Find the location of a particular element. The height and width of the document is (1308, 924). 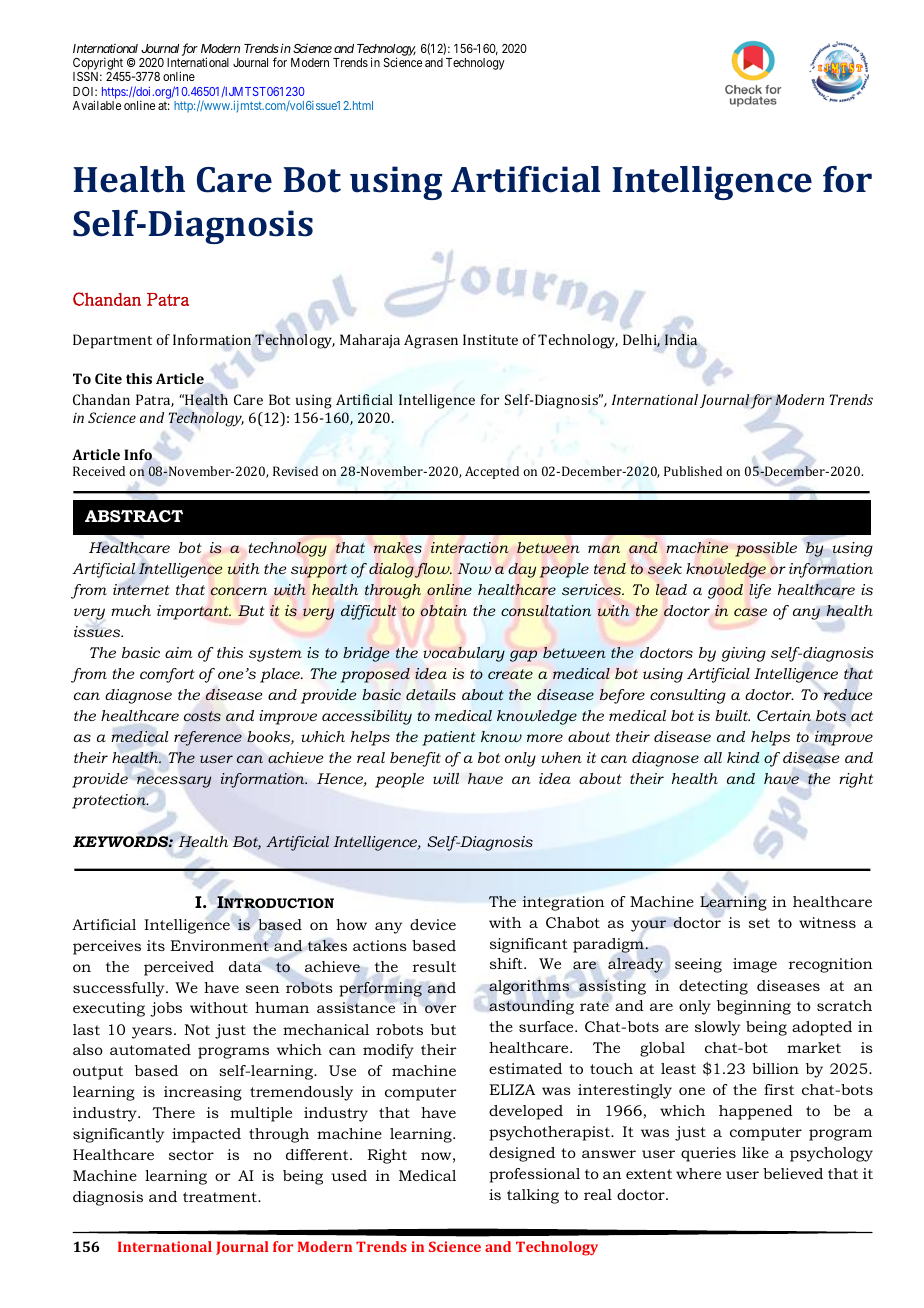

Available is located at coordinates (97, 105).
